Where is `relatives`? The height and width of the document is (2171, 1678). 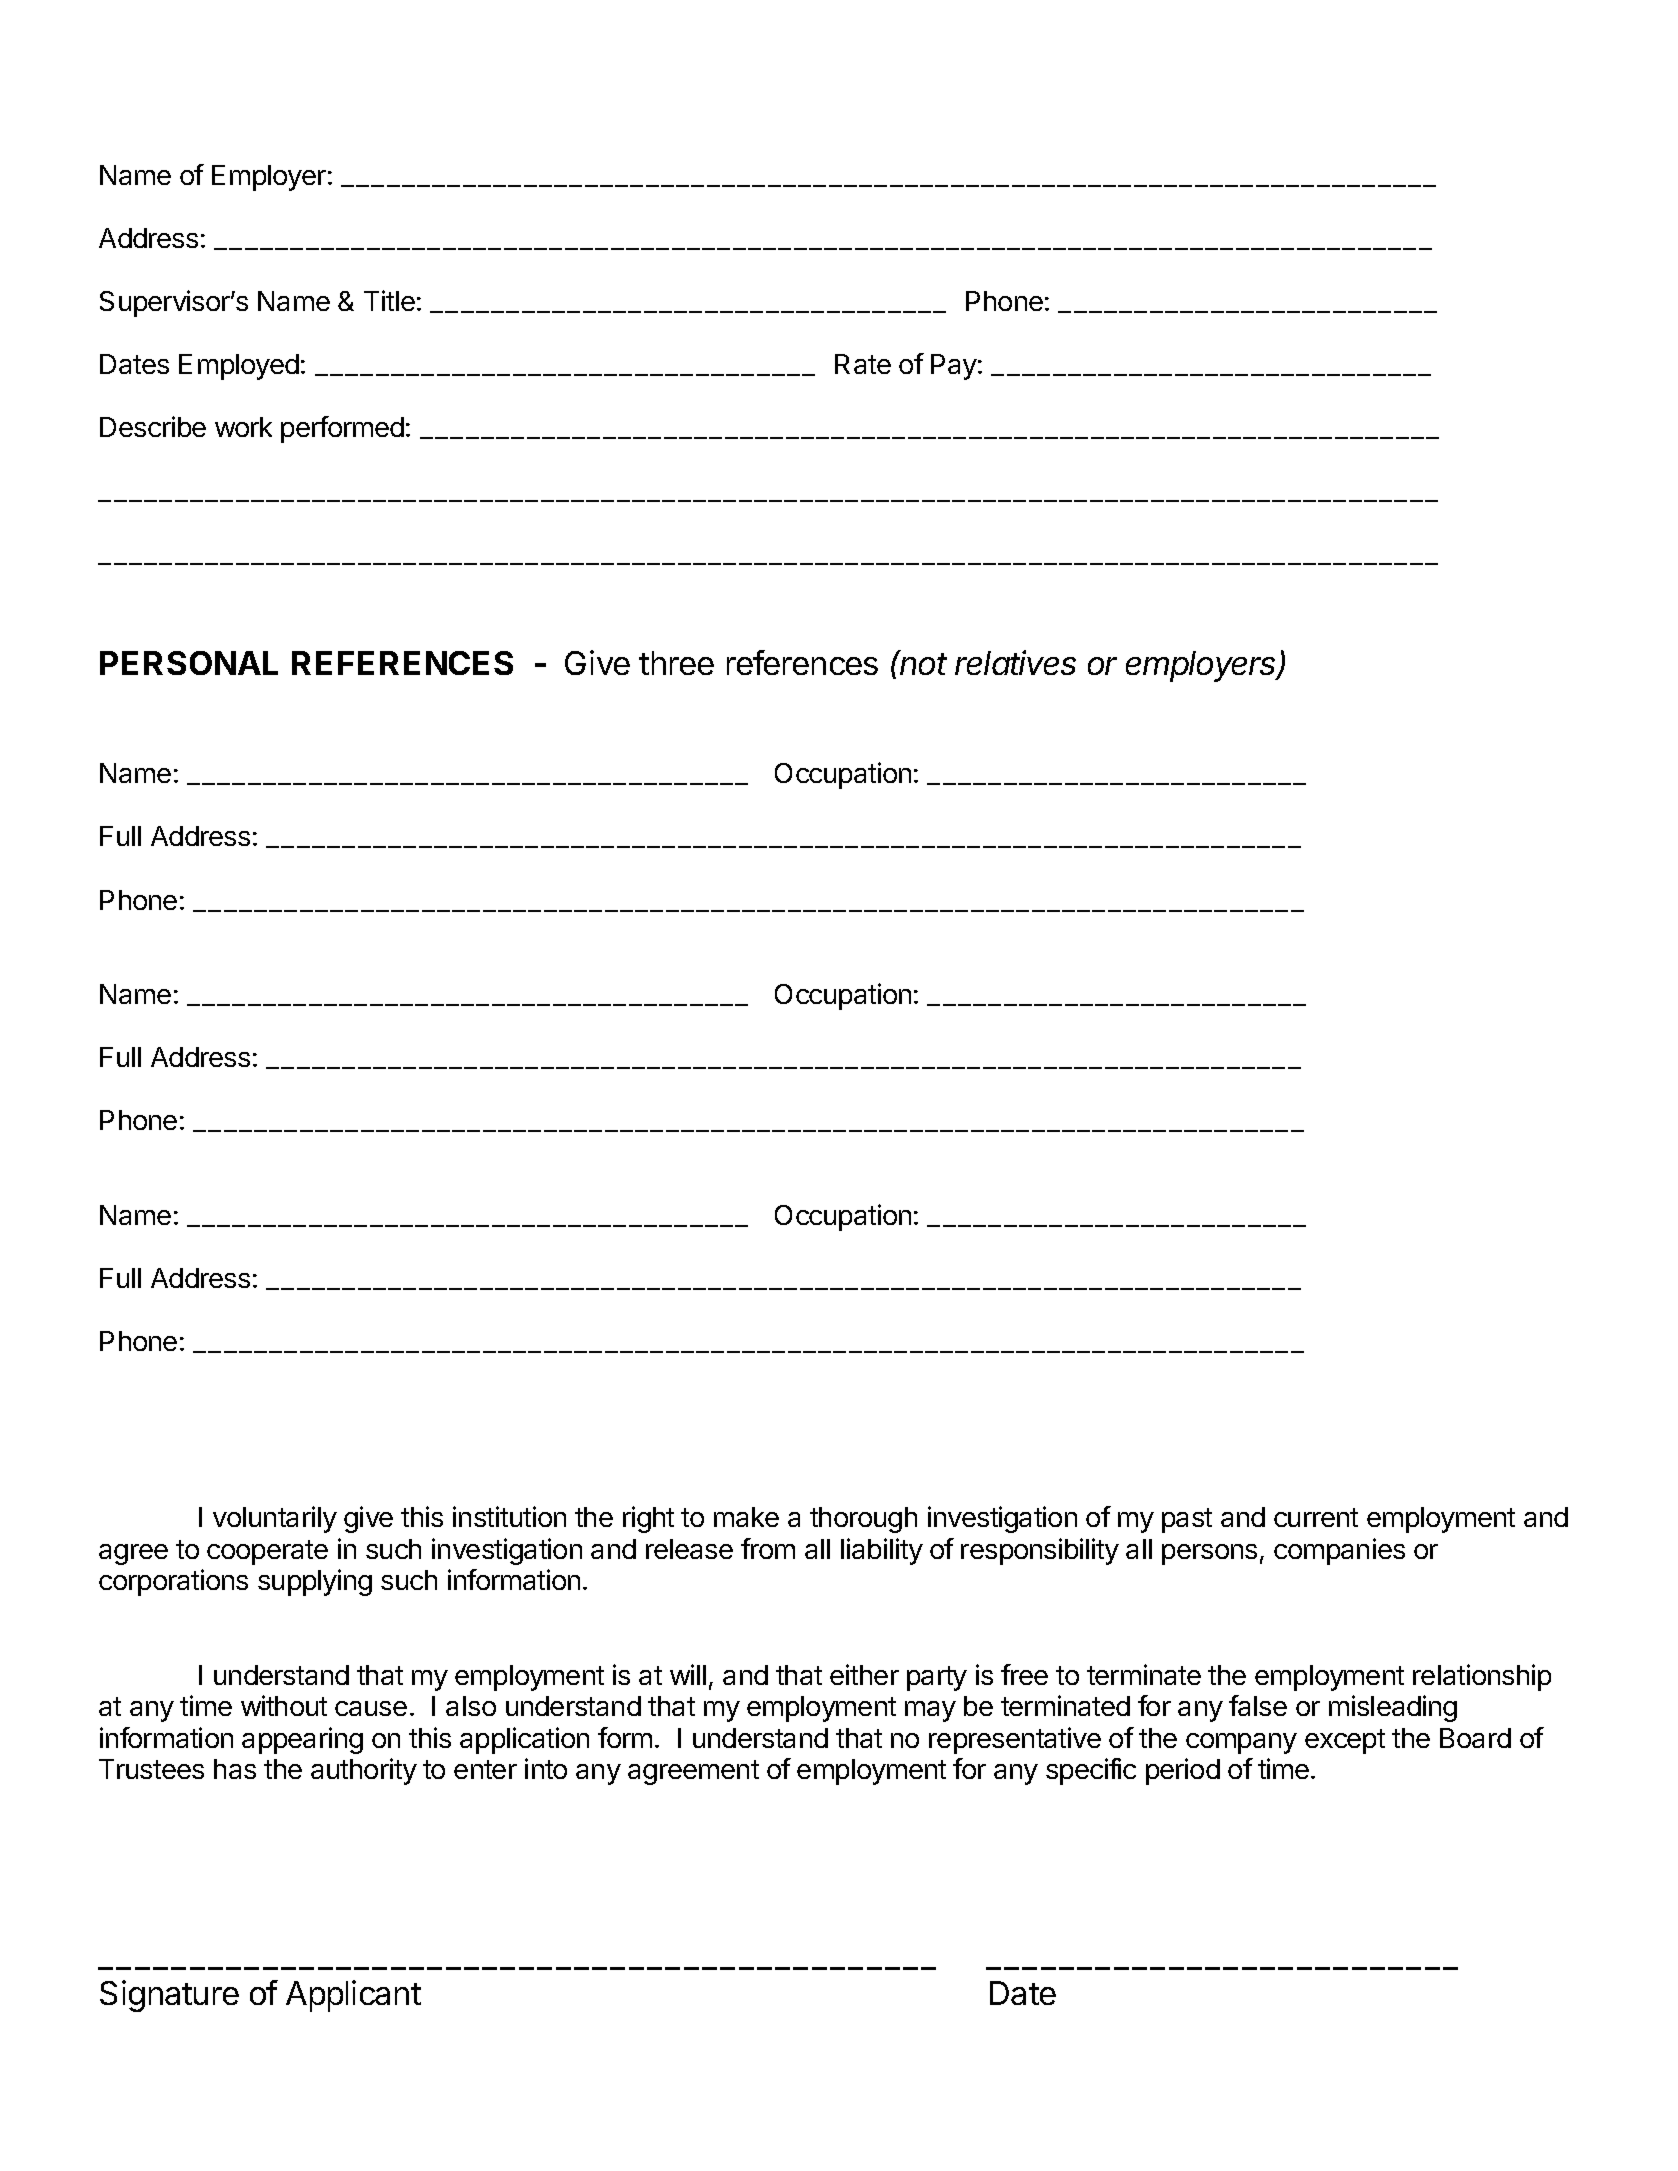 relatives is located at coordinates (1015, 662).
